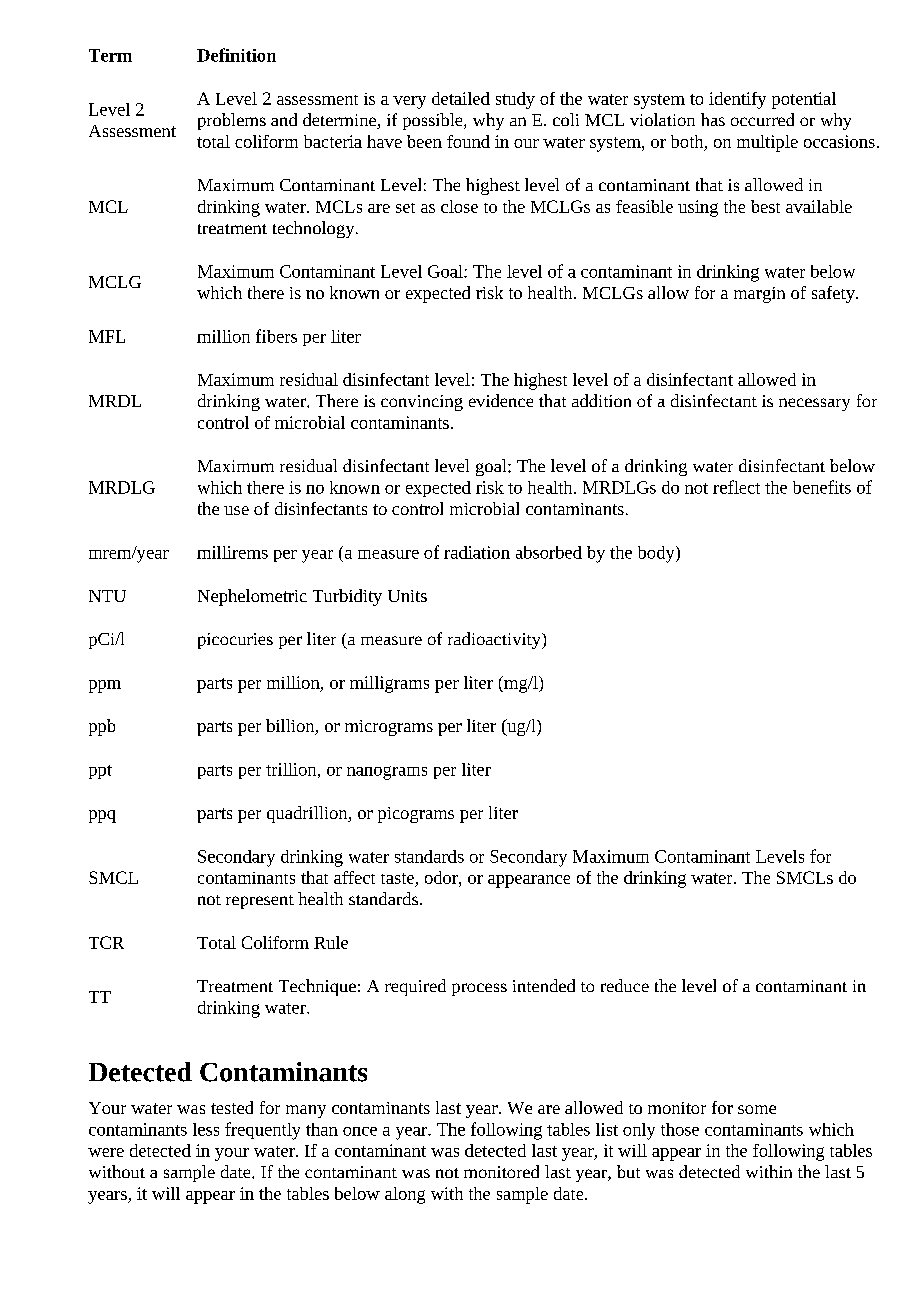 Image resolution: width=924 pixels, height=1308 pixels. I want to click on problems, so click(232, 121).
